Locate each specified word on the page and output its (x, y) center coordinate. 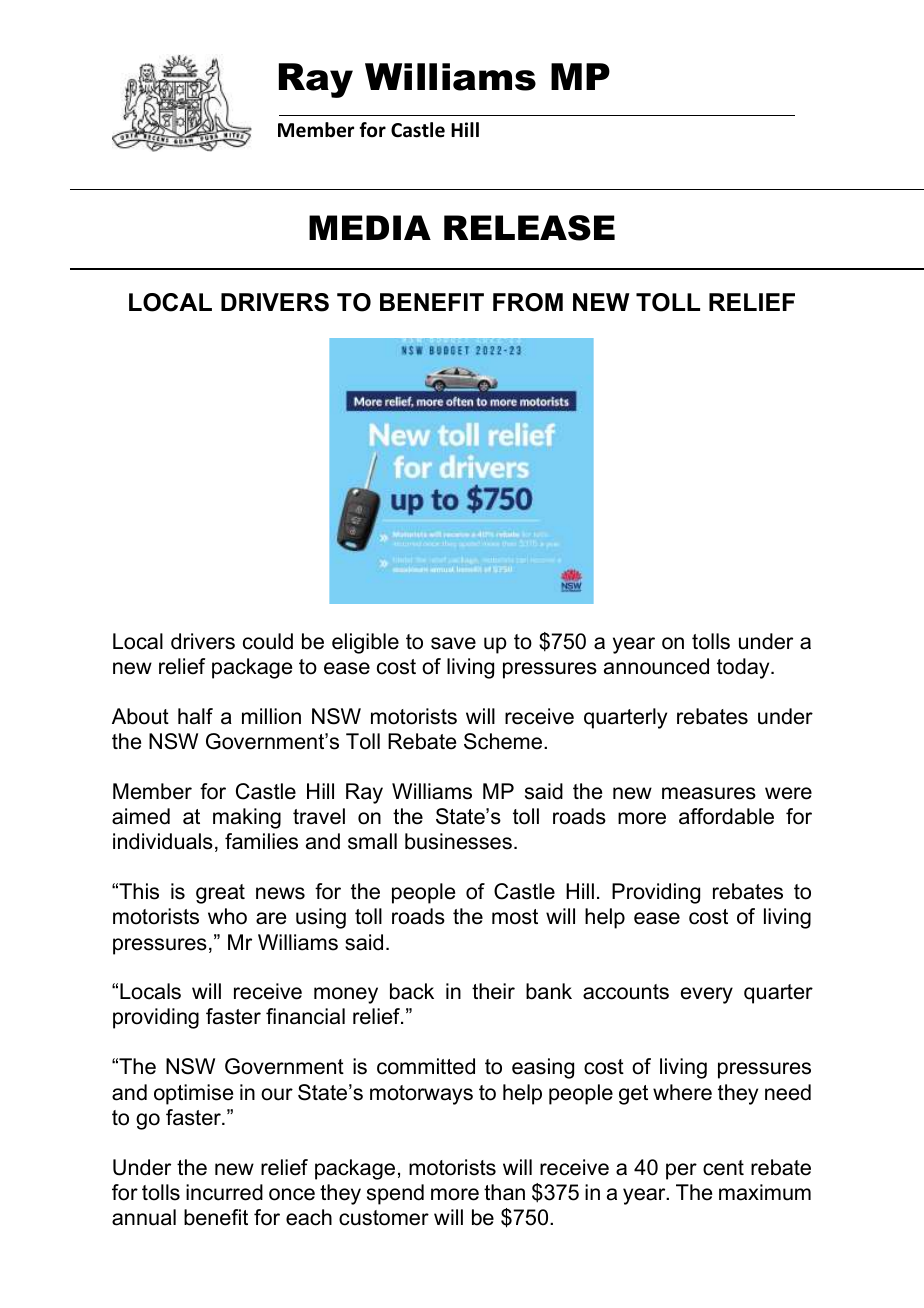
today (744, 668)
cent (723, 1168)
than (504, 1192)
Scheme (503, 741)
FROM (528, 302)
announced (656, 666)
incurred (224, 1192)
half (195, 716)
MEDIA (370, 227)
